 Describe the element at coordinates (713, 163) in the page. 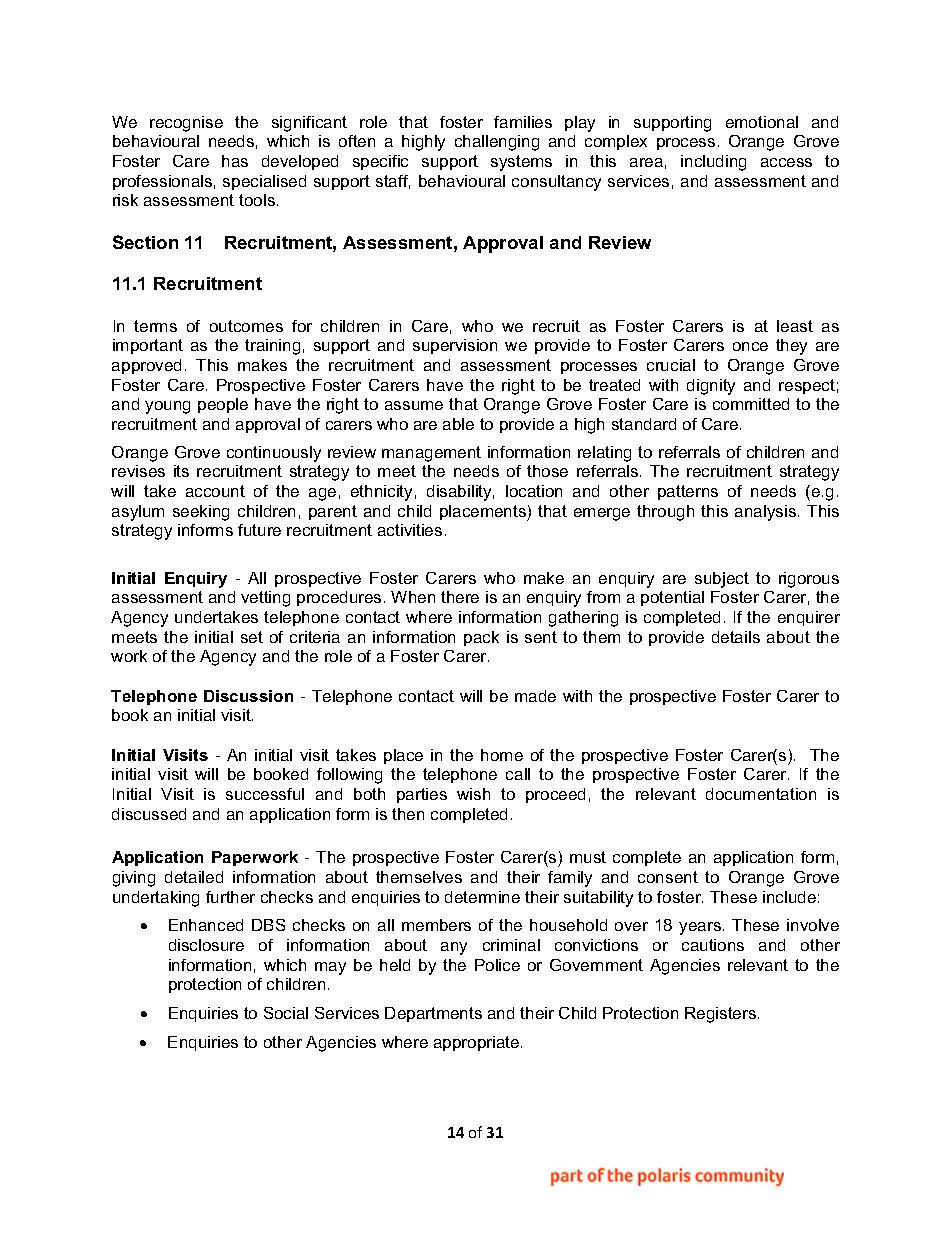

I see `including` at that location.
